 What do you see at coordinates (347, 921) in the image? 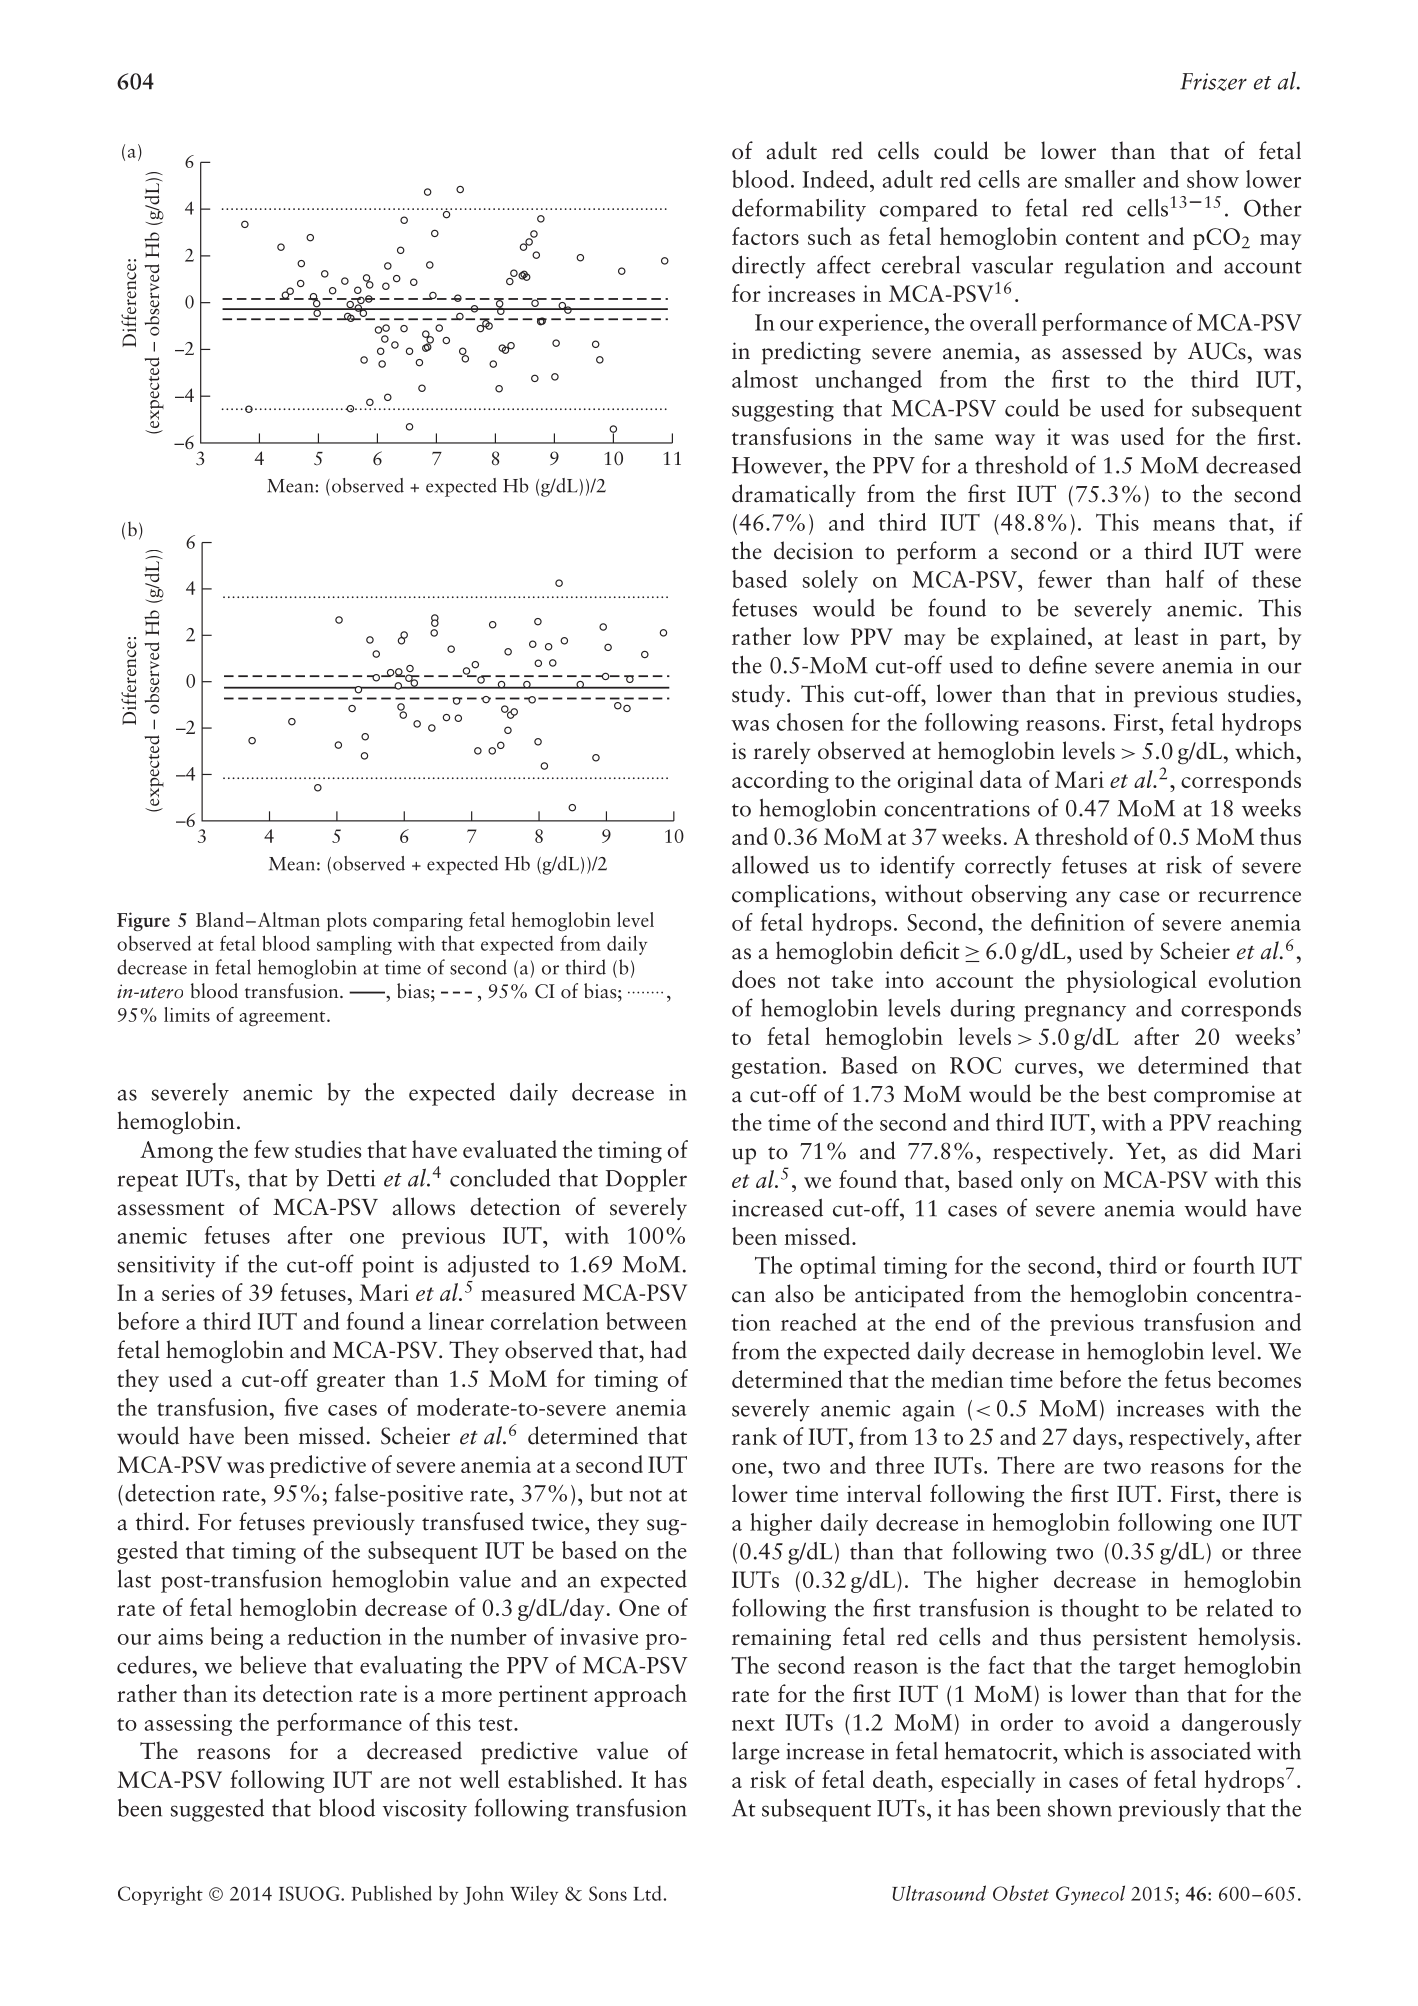
I see `plots` at bounding box center [347, 921].
